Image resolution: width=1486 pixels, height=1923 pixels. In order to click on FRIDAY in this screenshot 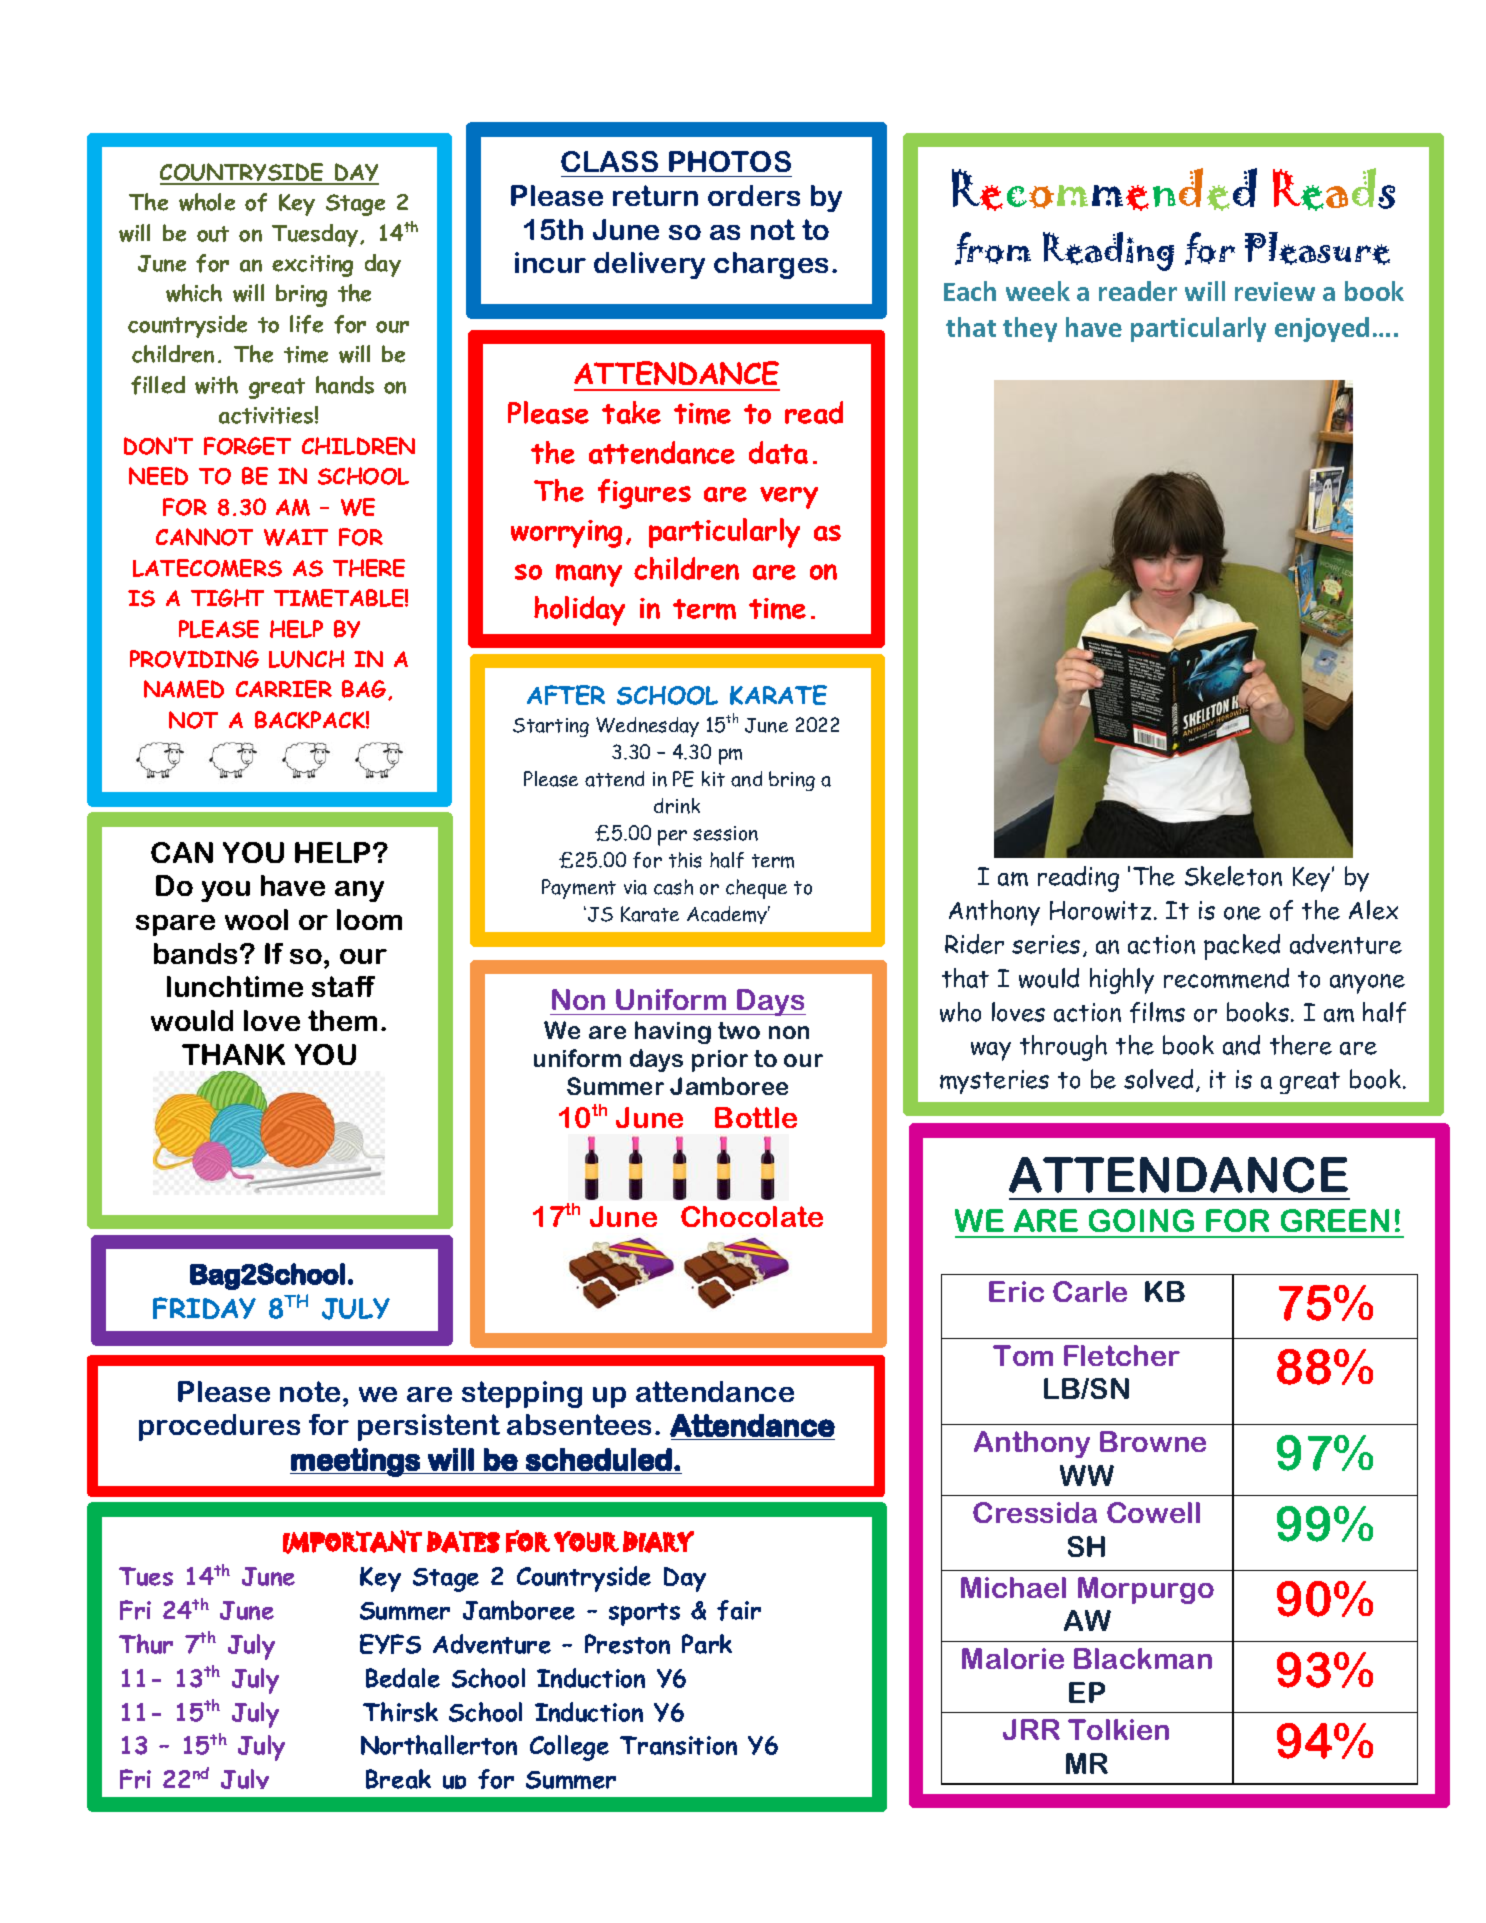, I will do `click(204, 1308)`.
